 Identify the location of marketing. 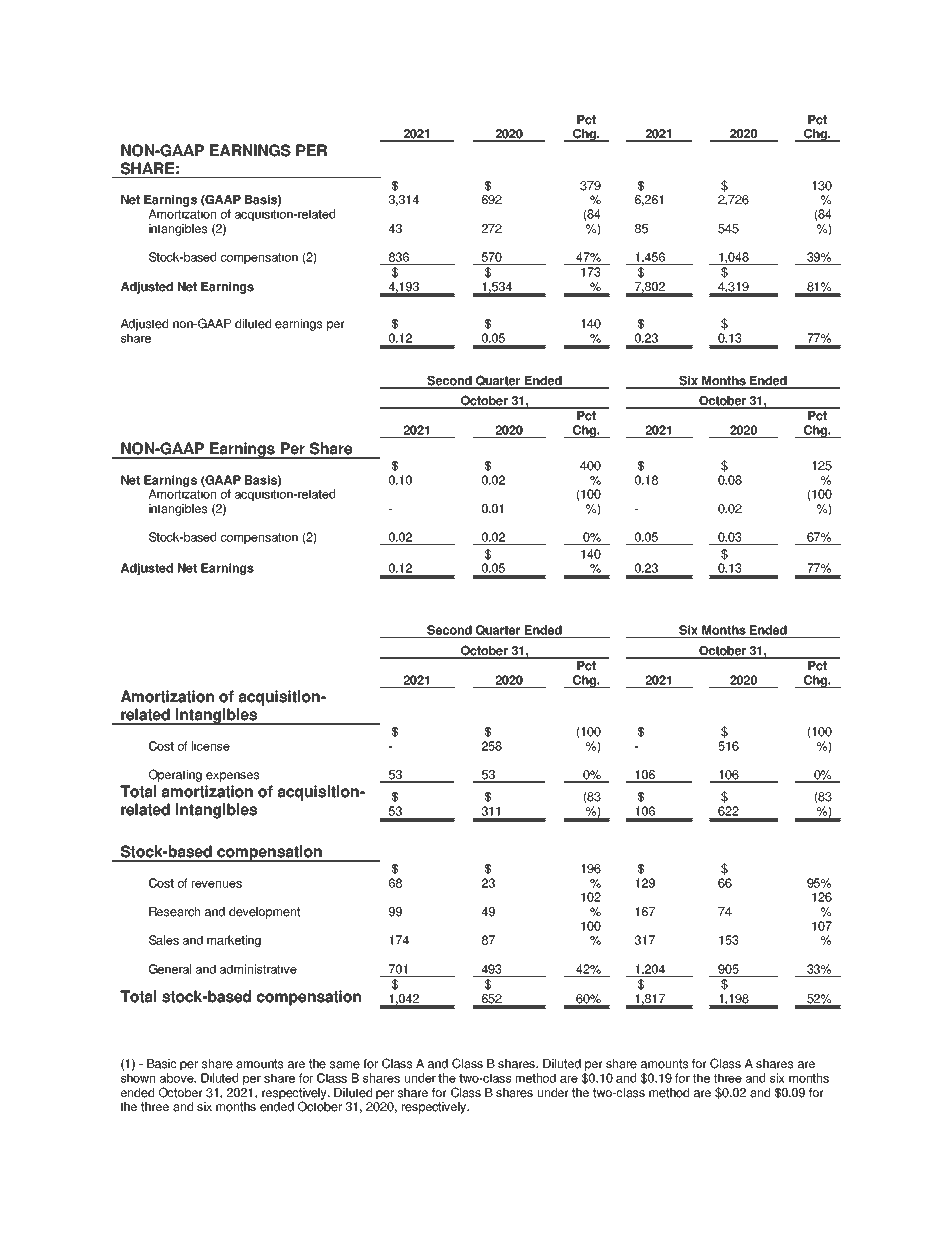
(234, 941).
